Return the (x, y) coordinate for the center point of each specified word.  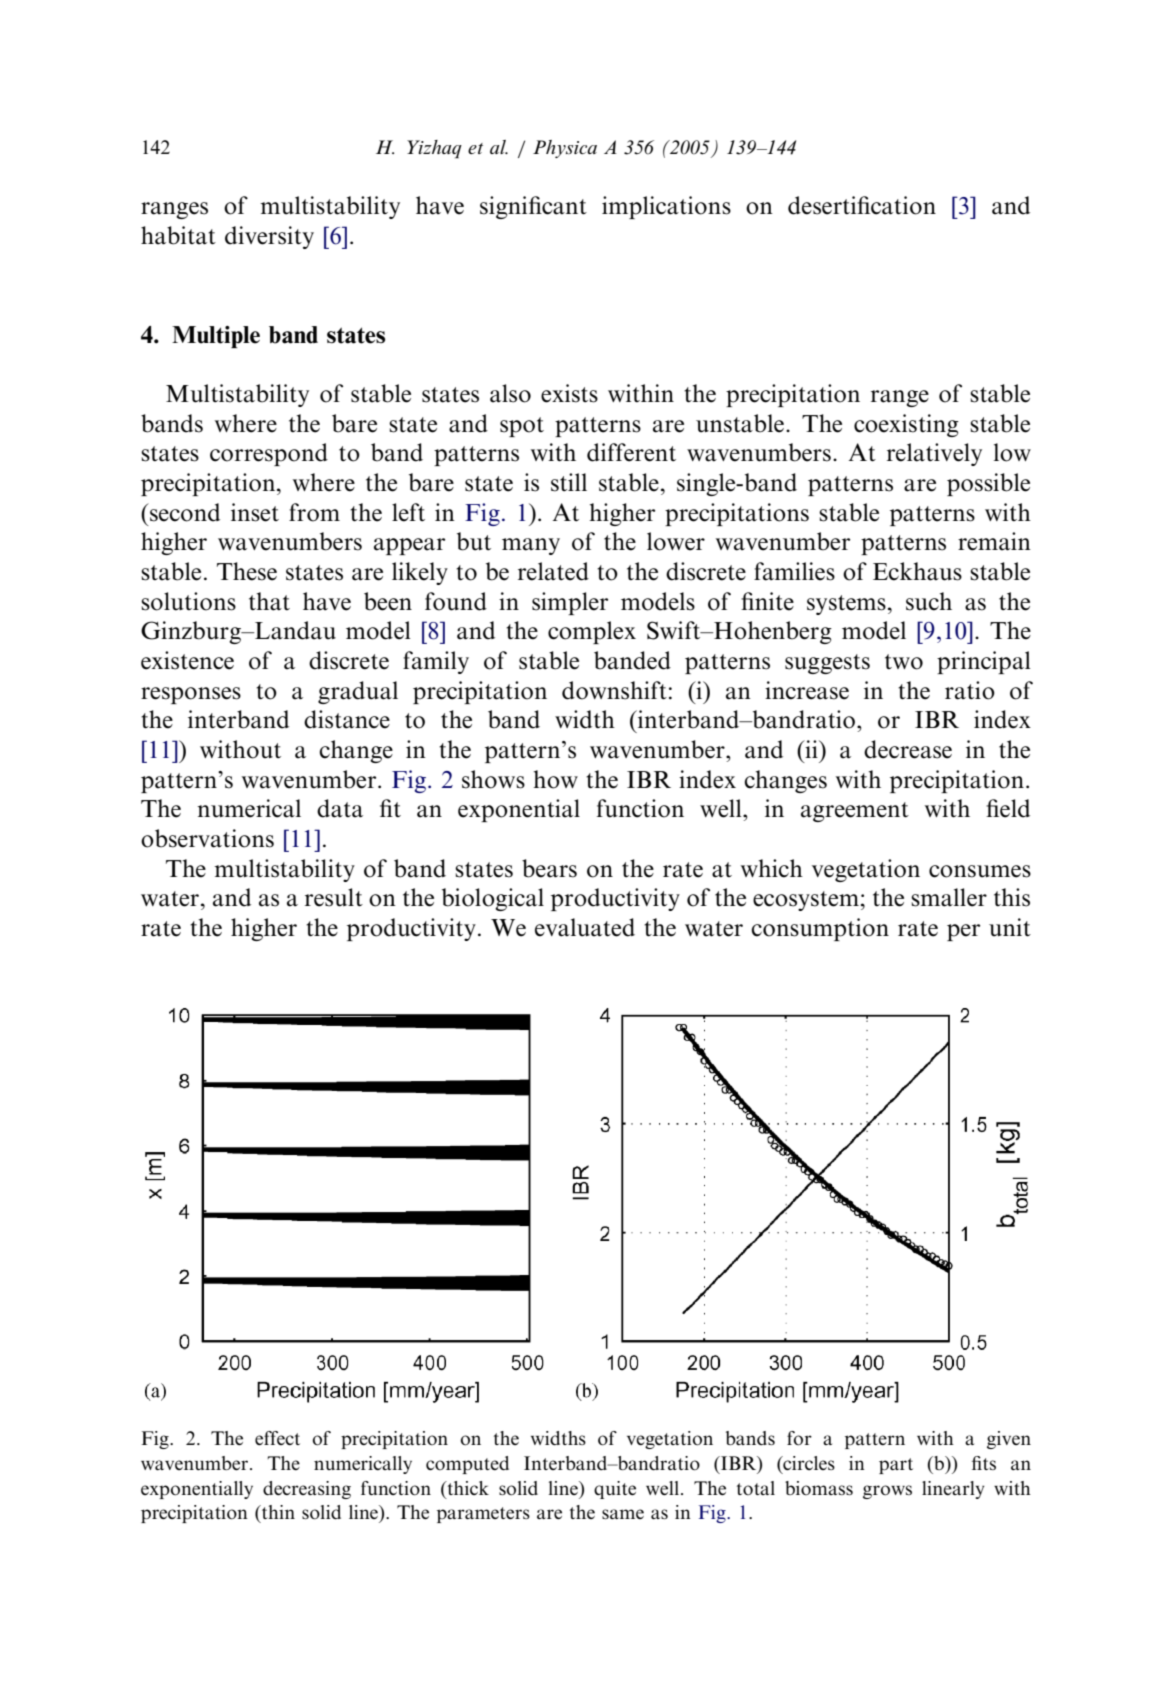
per (963, 932)
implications (666, 207)
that (269, 601)
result (334, 897)
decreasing (307, 1490)
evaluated (585, 927)
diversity (269, 237)
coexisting (906, 425)
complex (592, 632)
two (904, 662)
